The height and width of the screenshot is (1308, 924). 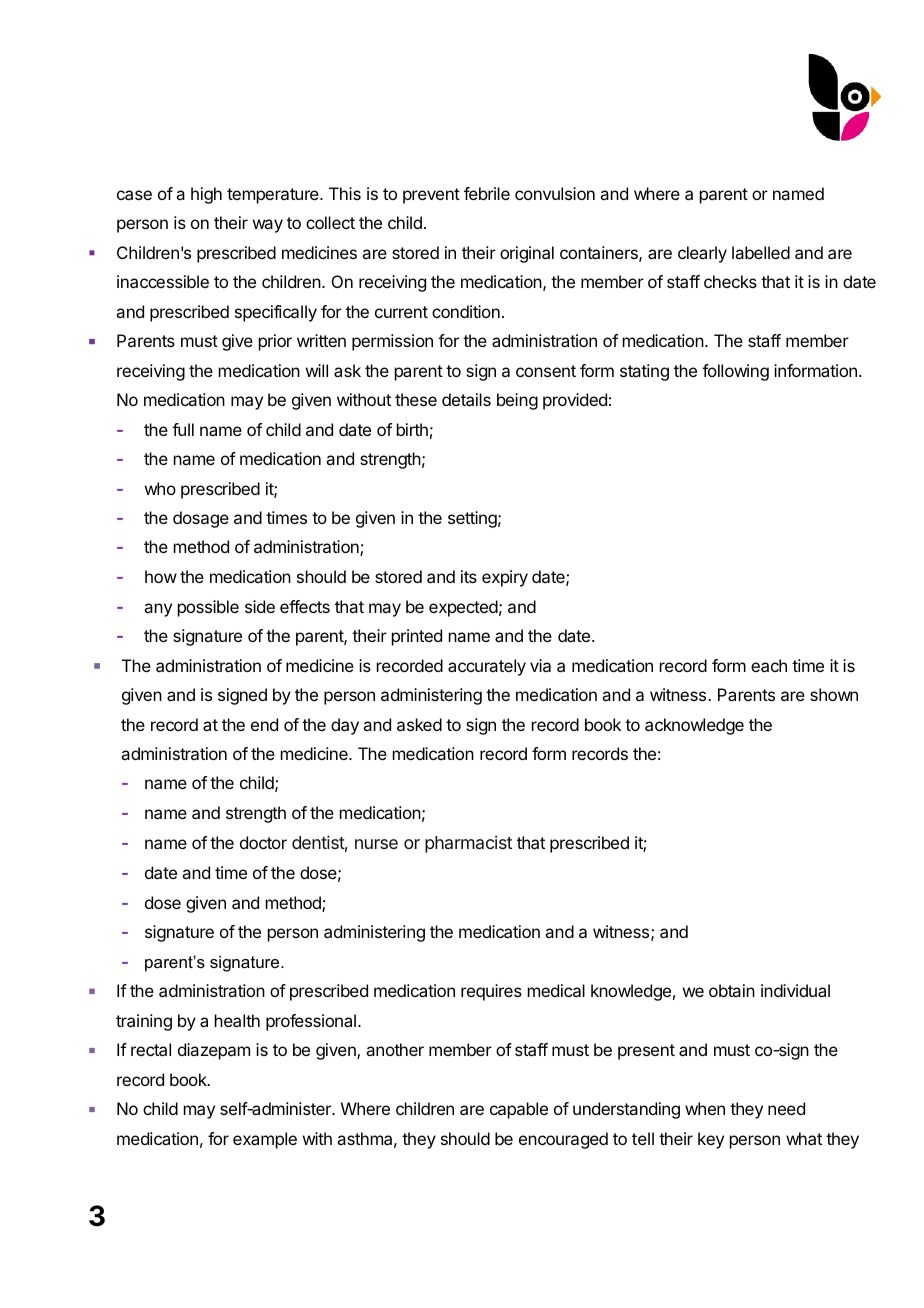 What do you see at coordinates (206, 195) in the screenshot?
I see `high` at bounding box center [206, 195].
